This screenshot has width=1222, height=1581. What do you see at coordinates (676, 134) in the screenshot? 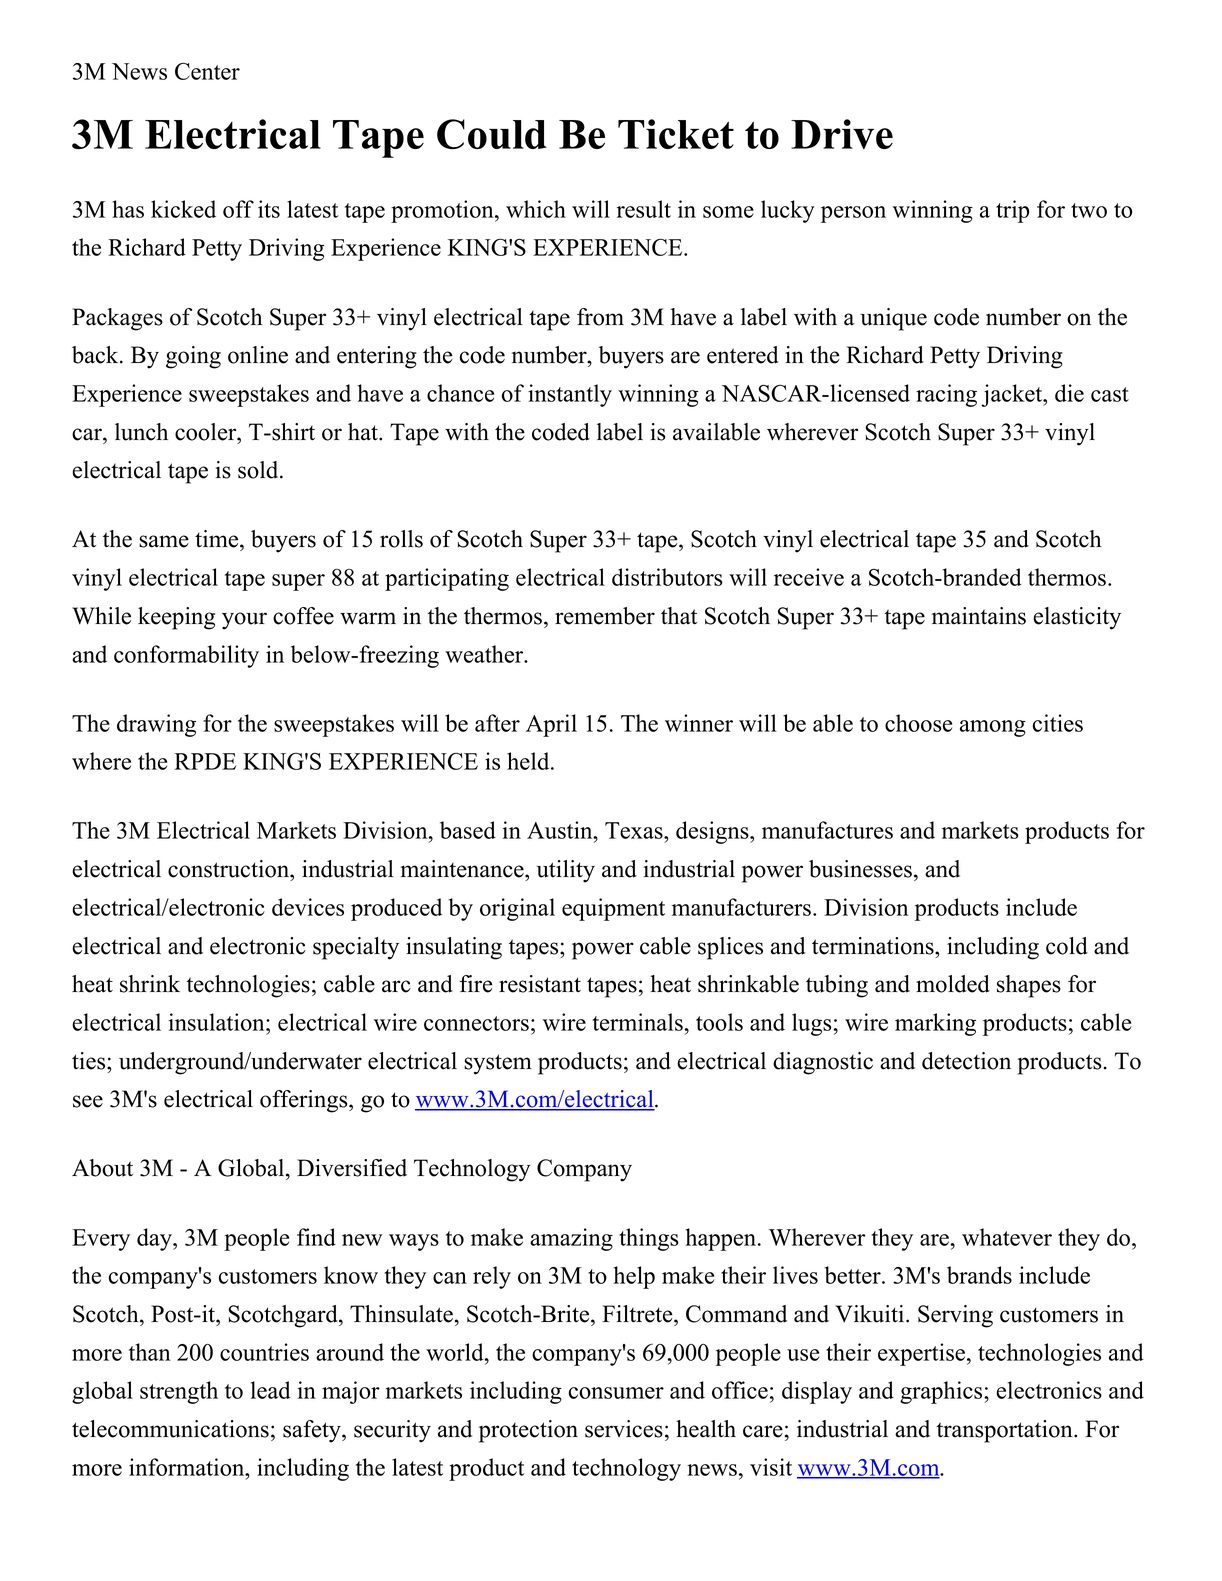
I see `Ticket` at bounding box center [676, 134].
